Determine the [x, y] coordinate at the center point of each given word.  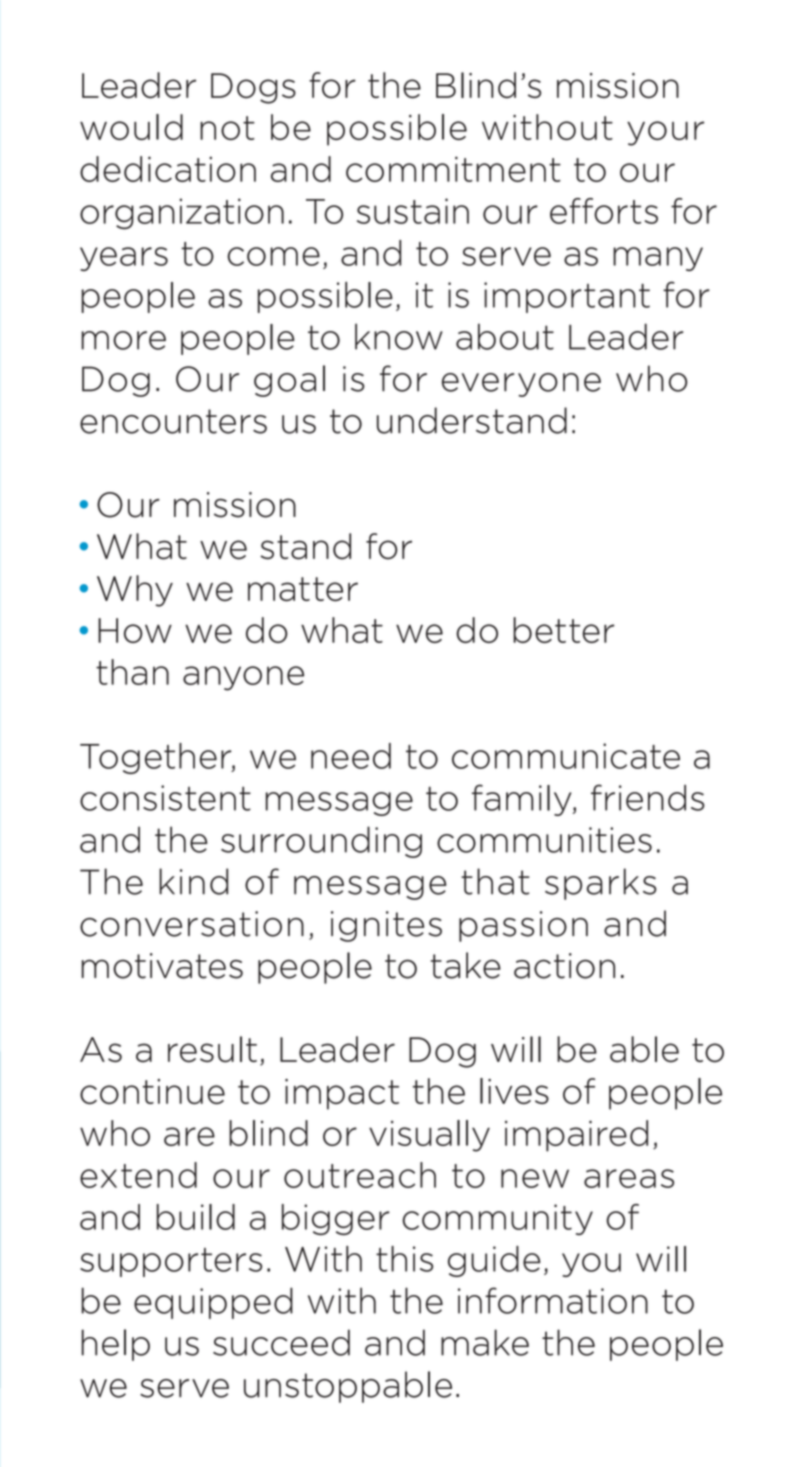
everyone [521, 385]
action [564, 966]
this [404, 1259]
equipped [213, 1303]
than [132, 672]
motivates [162, 966]
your [665, 133]
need [351, 756]
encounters [173, 421]
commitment [453, 169]
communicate [566, 756]
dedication [168, 169]
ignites [386, 926]
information [553, 1300]
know [399, 336]
